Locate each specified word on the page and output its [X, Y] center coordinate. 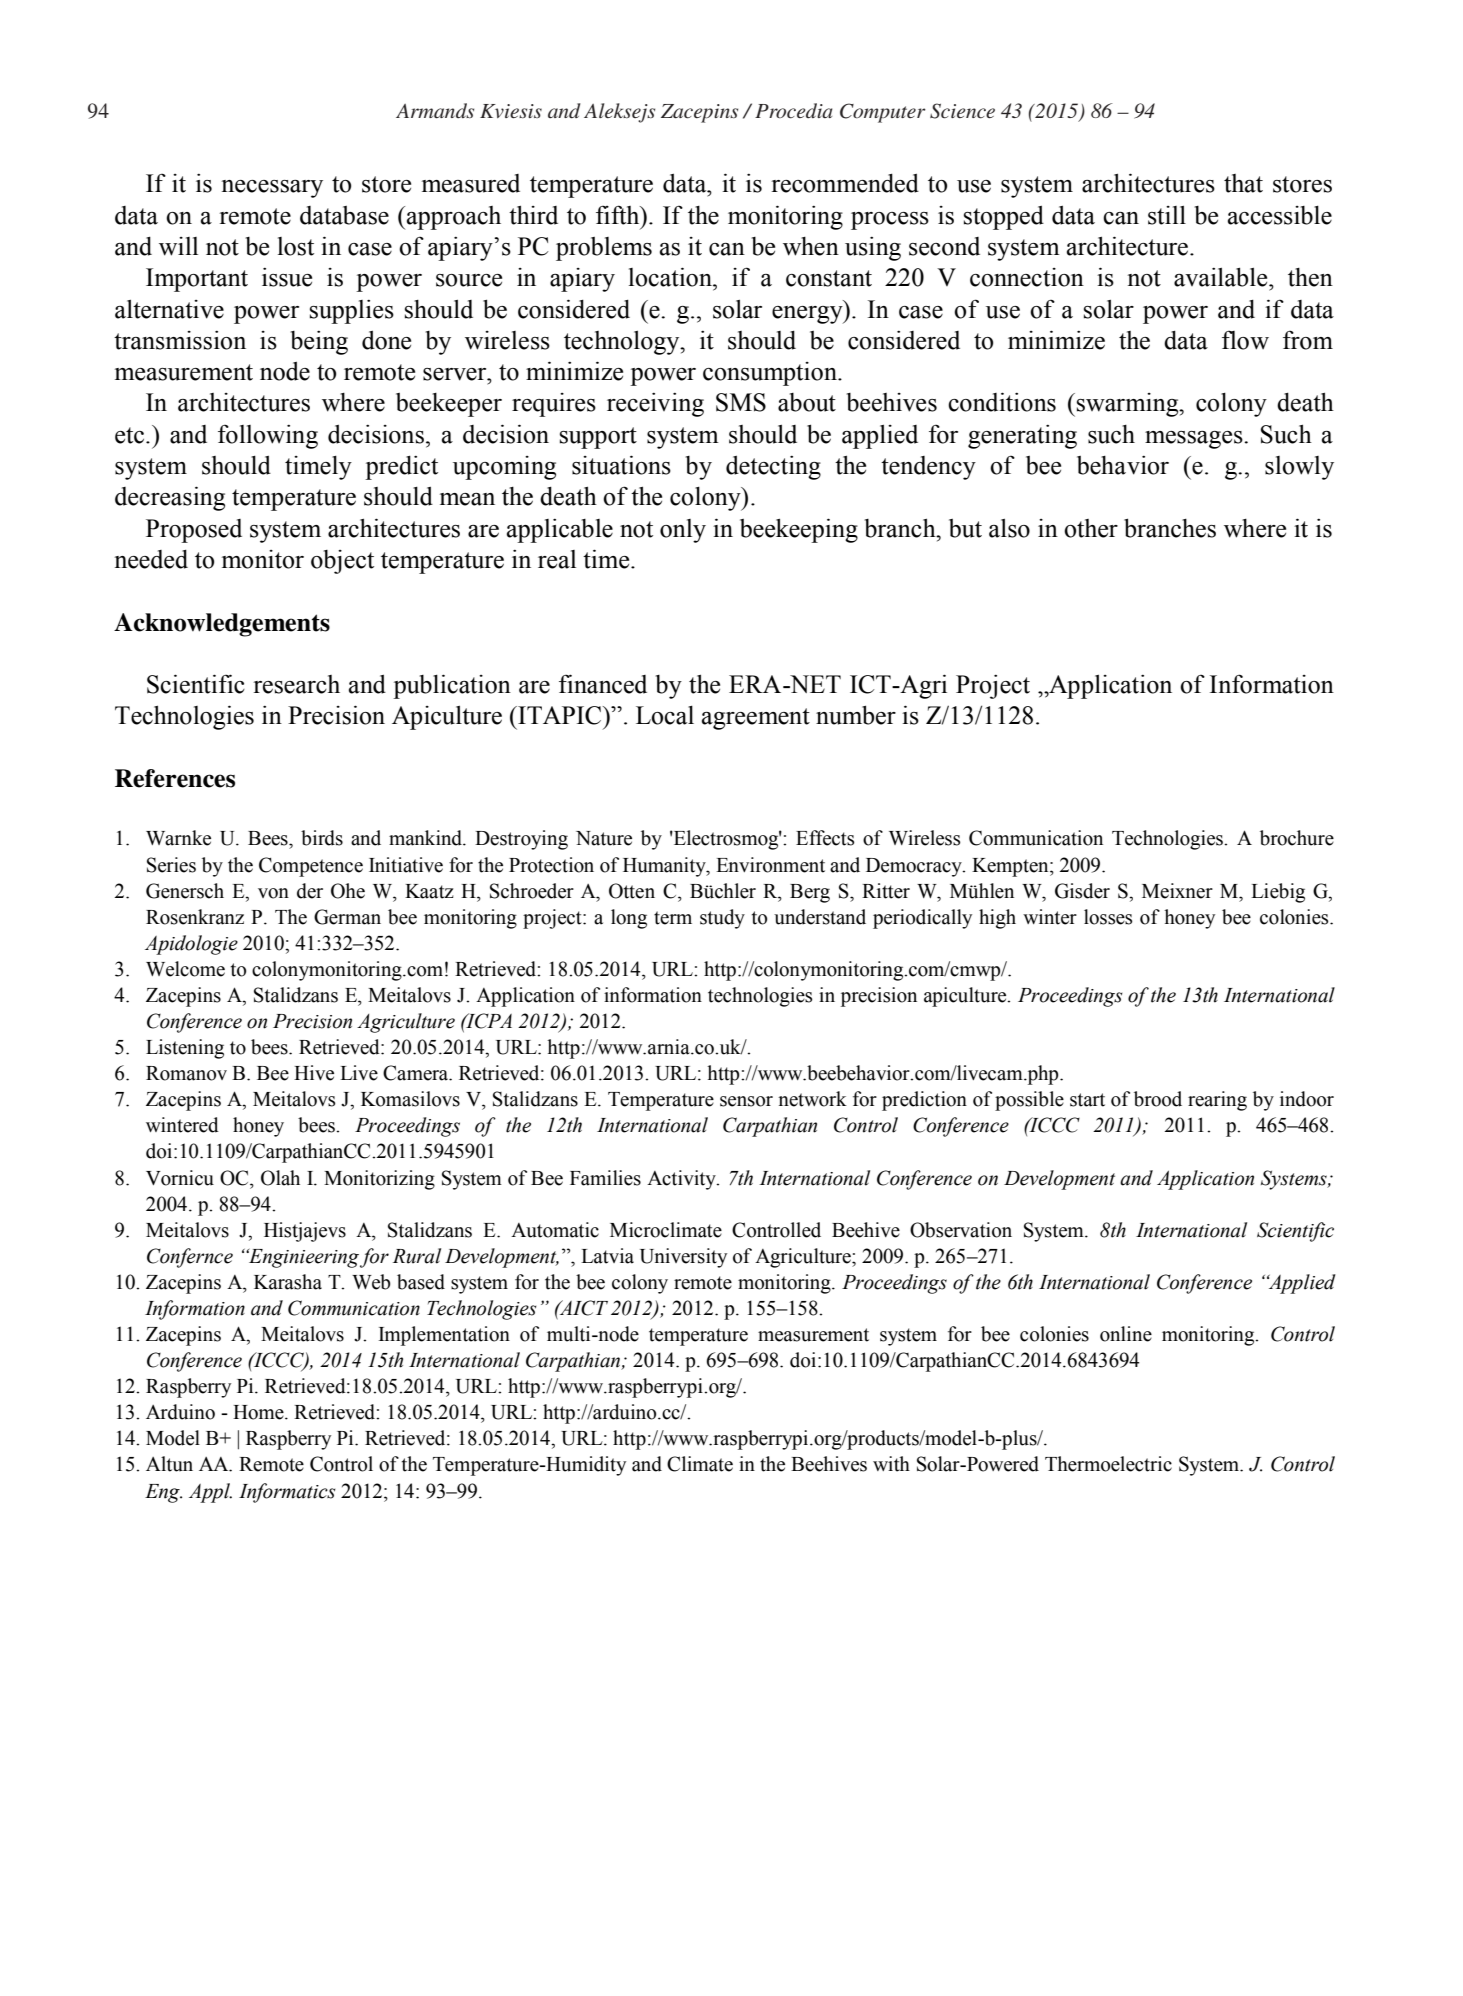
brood [1158, 1099]
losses [1108, 917]
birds [322, 838]
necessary [272, 189]
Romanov [186, 1073]
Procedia [793, 111]
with [891, 1464]
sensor [746, 1101]
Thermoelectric [1108, 1464]
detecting [773, 468]
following [268, 436]
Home [259, 1412]
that [1243, 183]
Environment [770, 865]
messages [1195, 440]
